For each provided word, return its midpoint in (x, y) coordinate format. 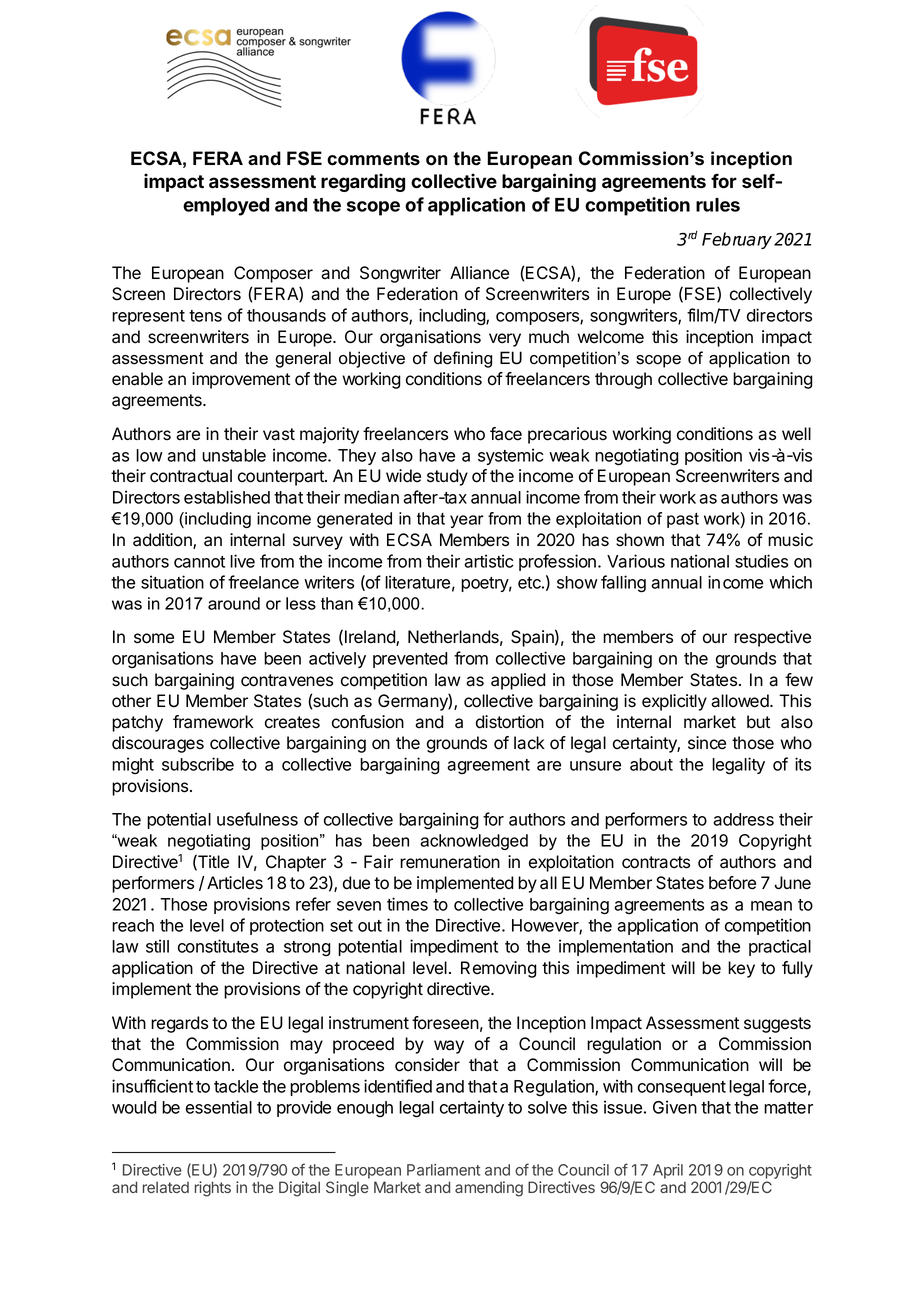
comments (373, 159)
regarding (363, 182)
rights (213, 1189)
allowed (741, 701)
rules (718, 205)
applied (518, 681)
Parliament (443, 1170)
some (154, 638)
